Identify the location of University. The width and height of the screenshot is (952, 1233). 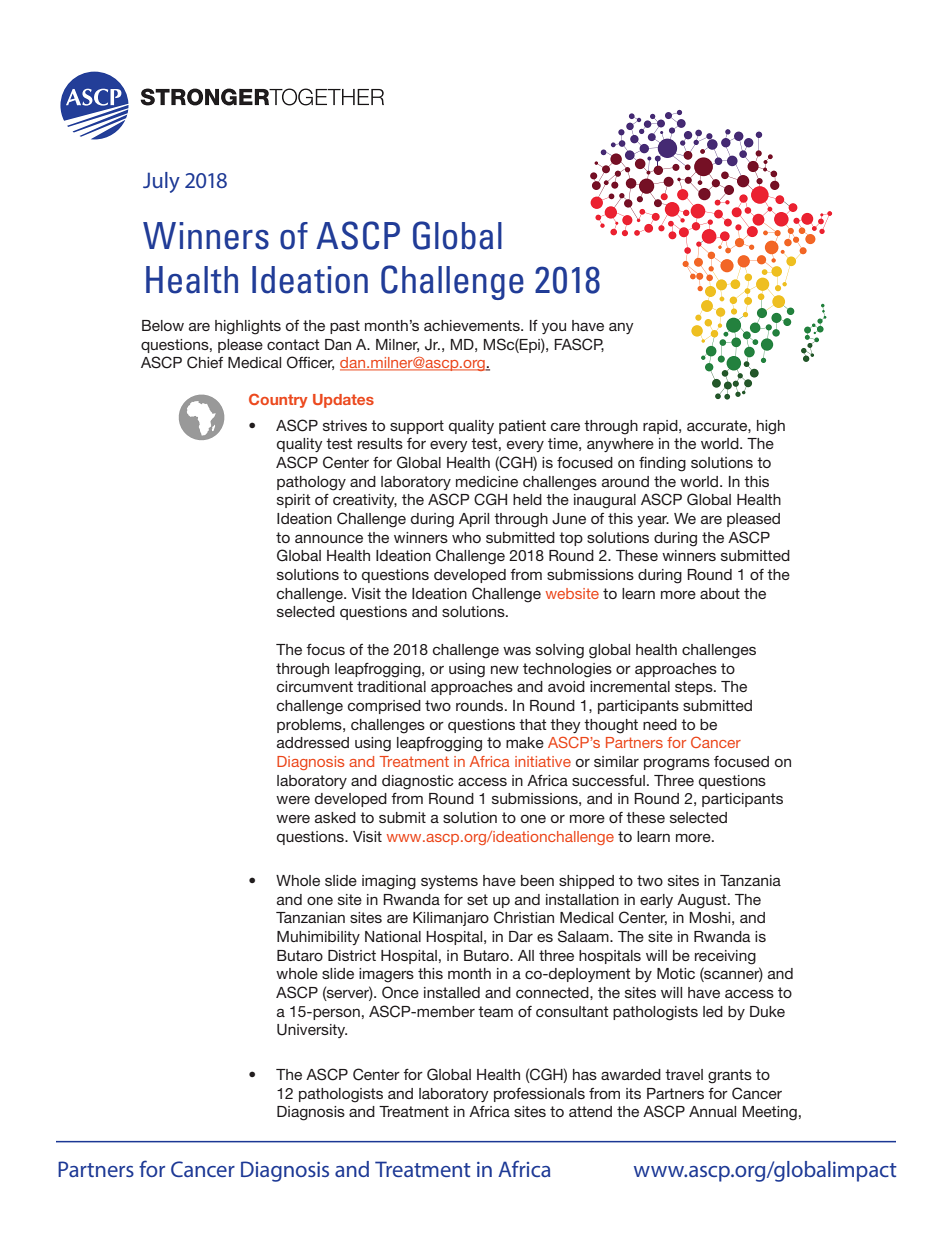
(312, 1031).
